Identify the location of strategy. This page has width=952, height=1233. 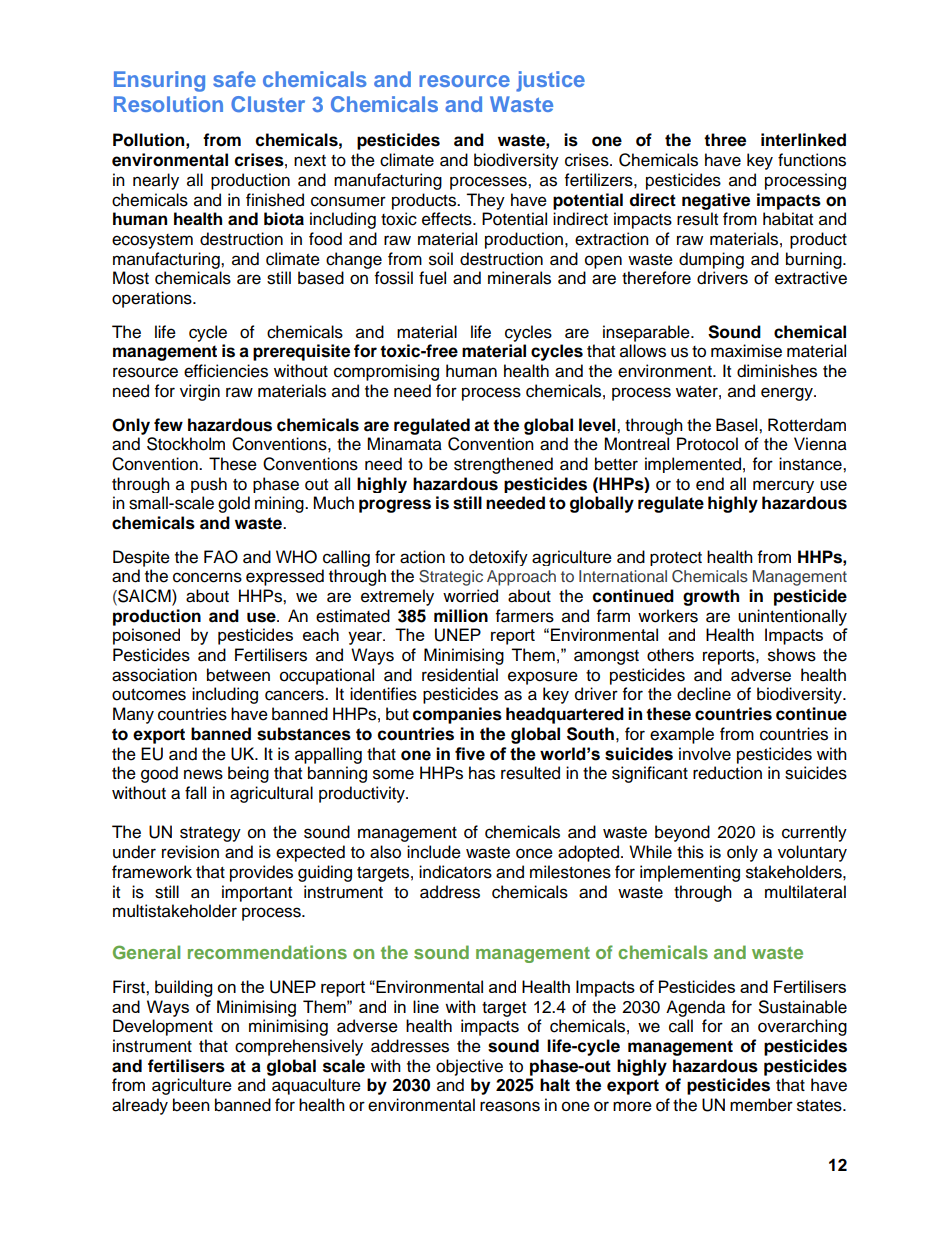
(210, 834).
